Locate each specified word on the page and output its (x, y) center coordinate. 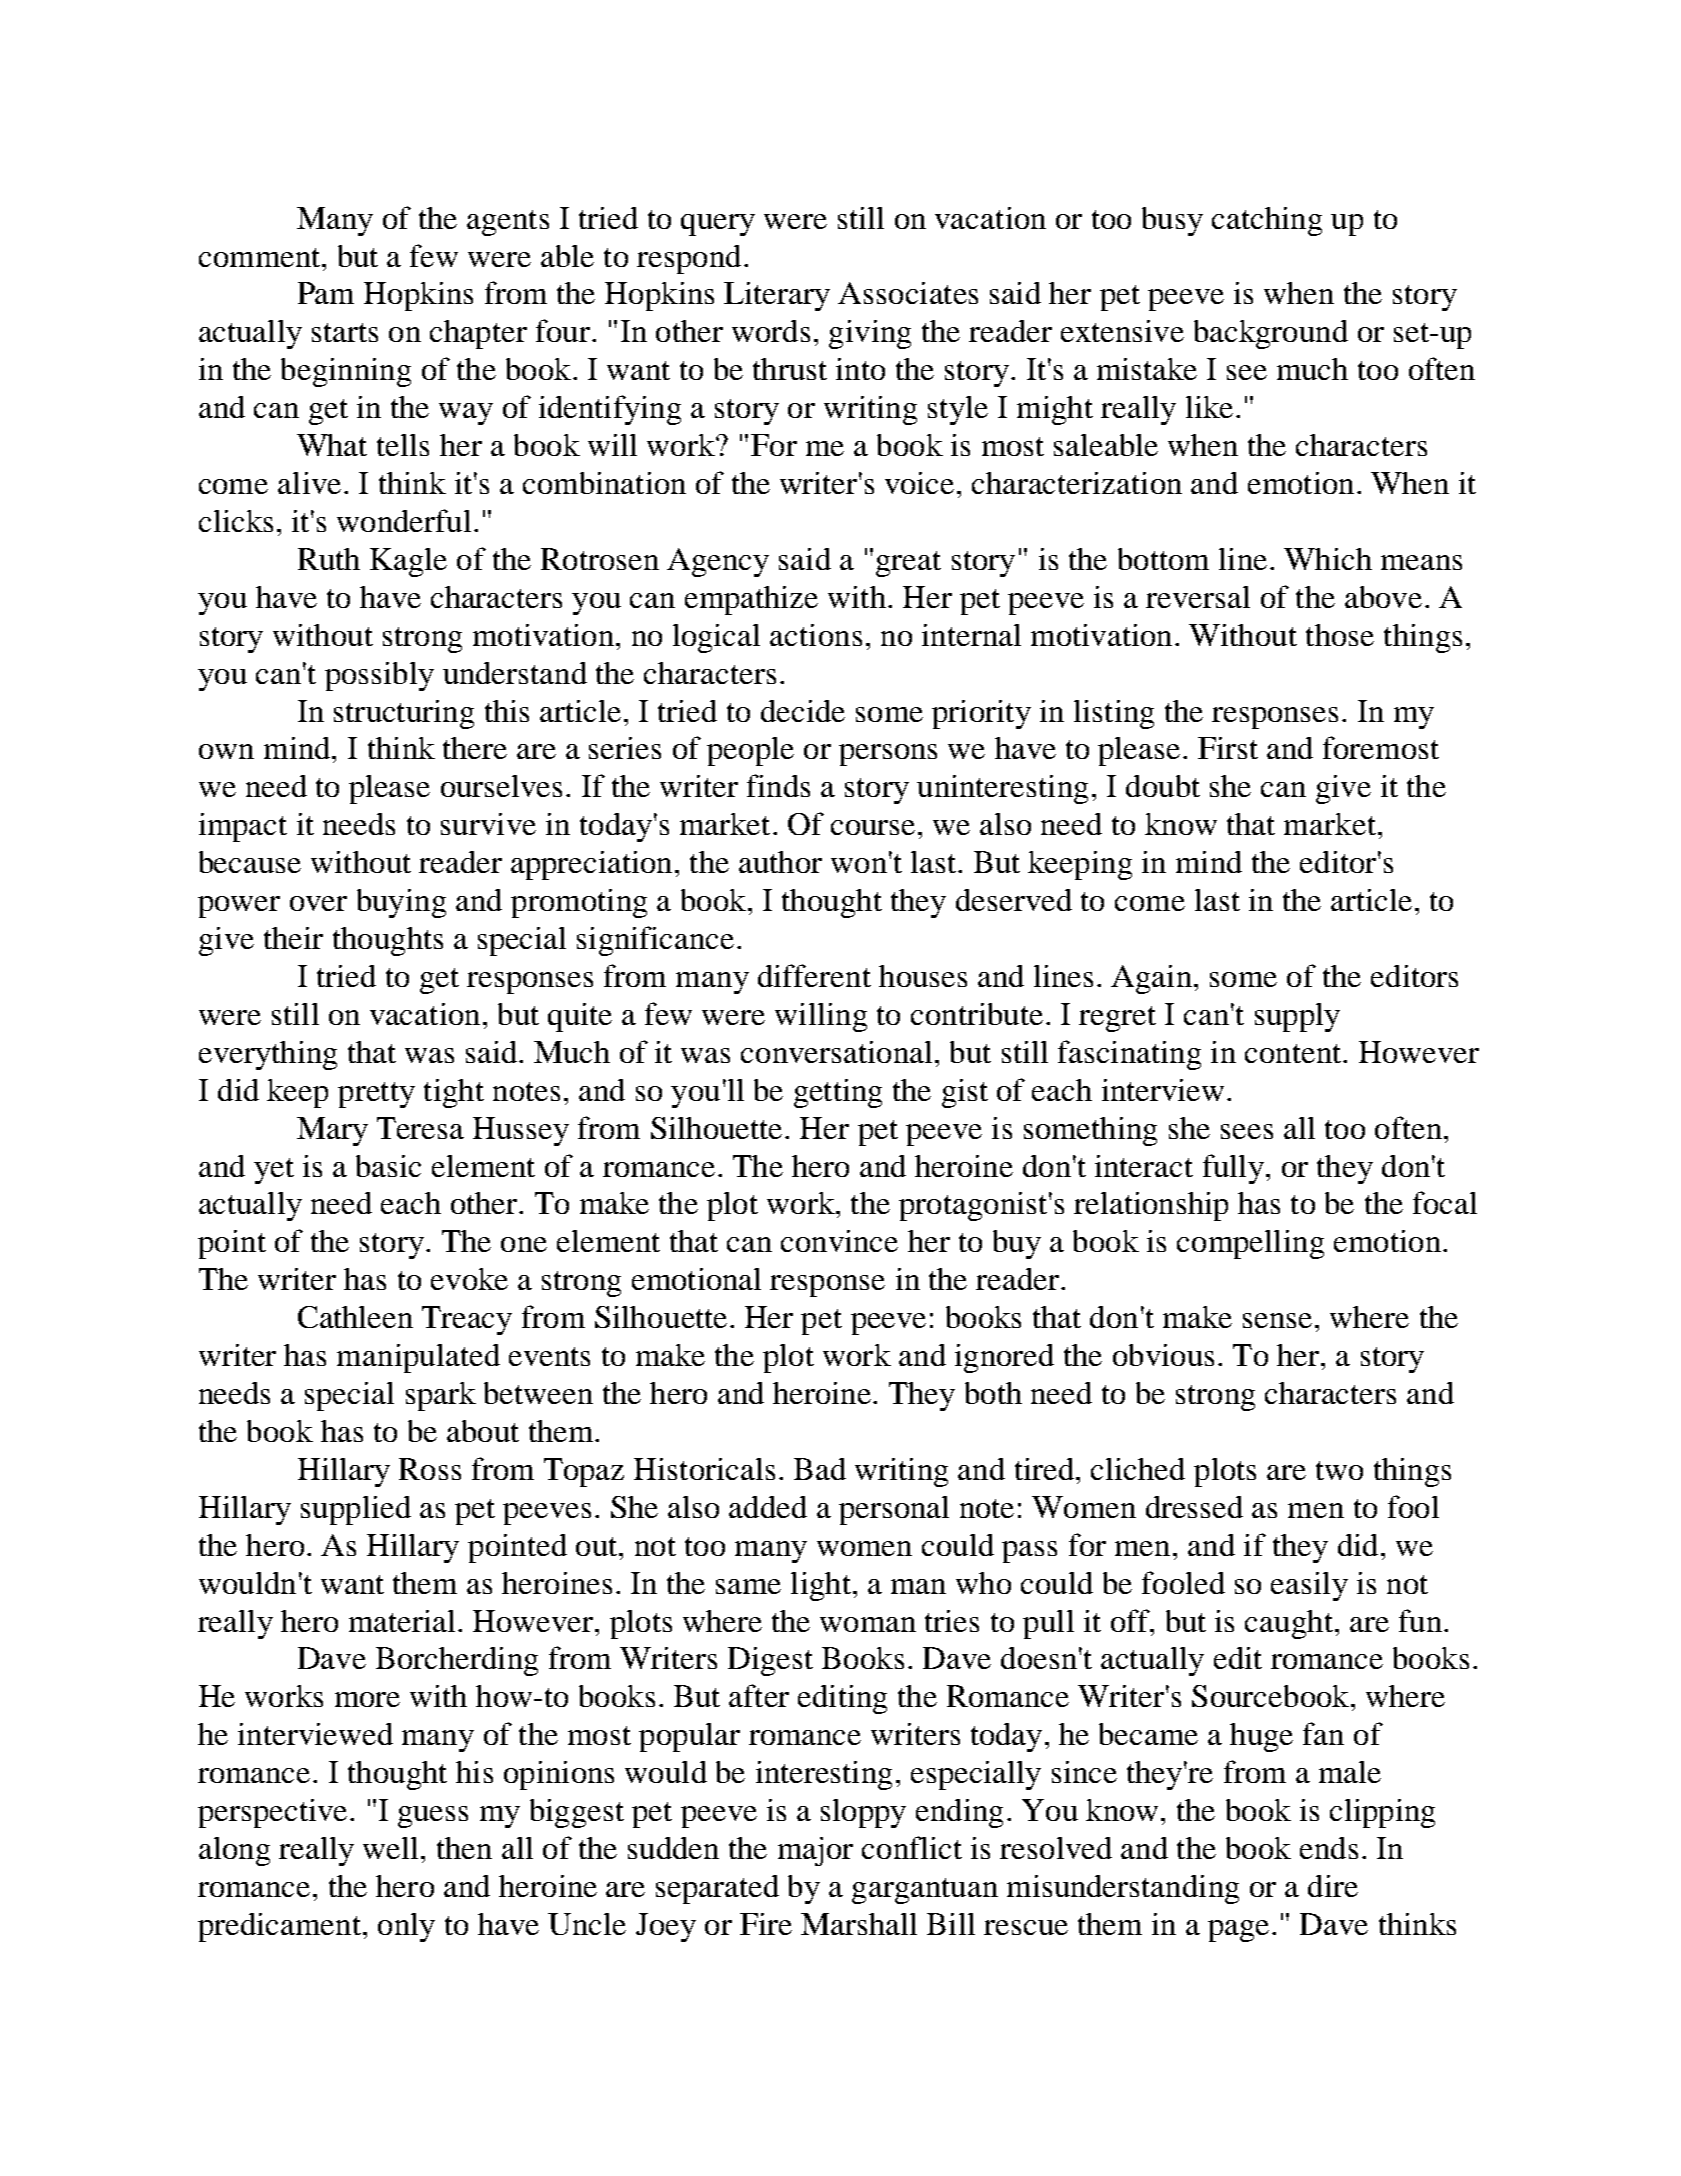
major (815, 1851)
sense (1277, 1320)
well (390, 1848)
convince (839, 1241)
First (1228, 748)
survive (488, 824)
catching (1267, 221)
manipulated (418, 1358)
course (873, 827)
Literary (777, 296)
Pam (326, 293)
